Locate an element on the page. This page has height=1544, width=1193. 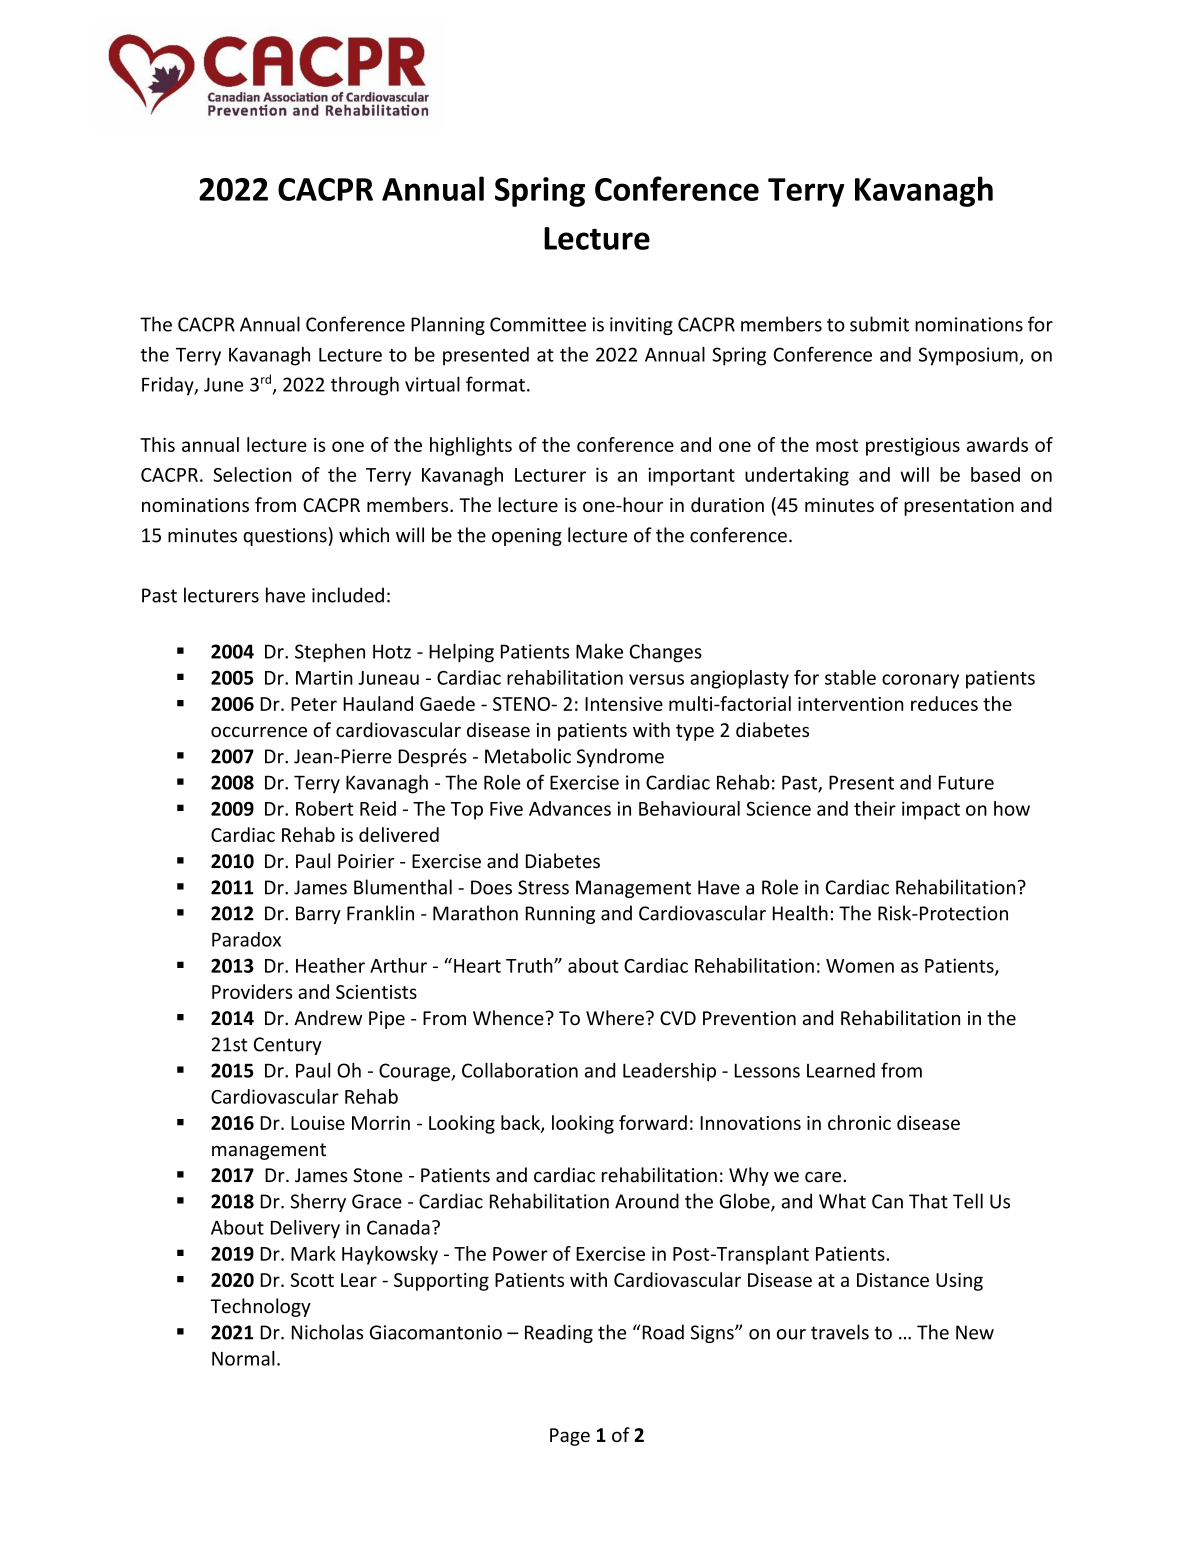
Barry is located at coordinates (318, 915).
